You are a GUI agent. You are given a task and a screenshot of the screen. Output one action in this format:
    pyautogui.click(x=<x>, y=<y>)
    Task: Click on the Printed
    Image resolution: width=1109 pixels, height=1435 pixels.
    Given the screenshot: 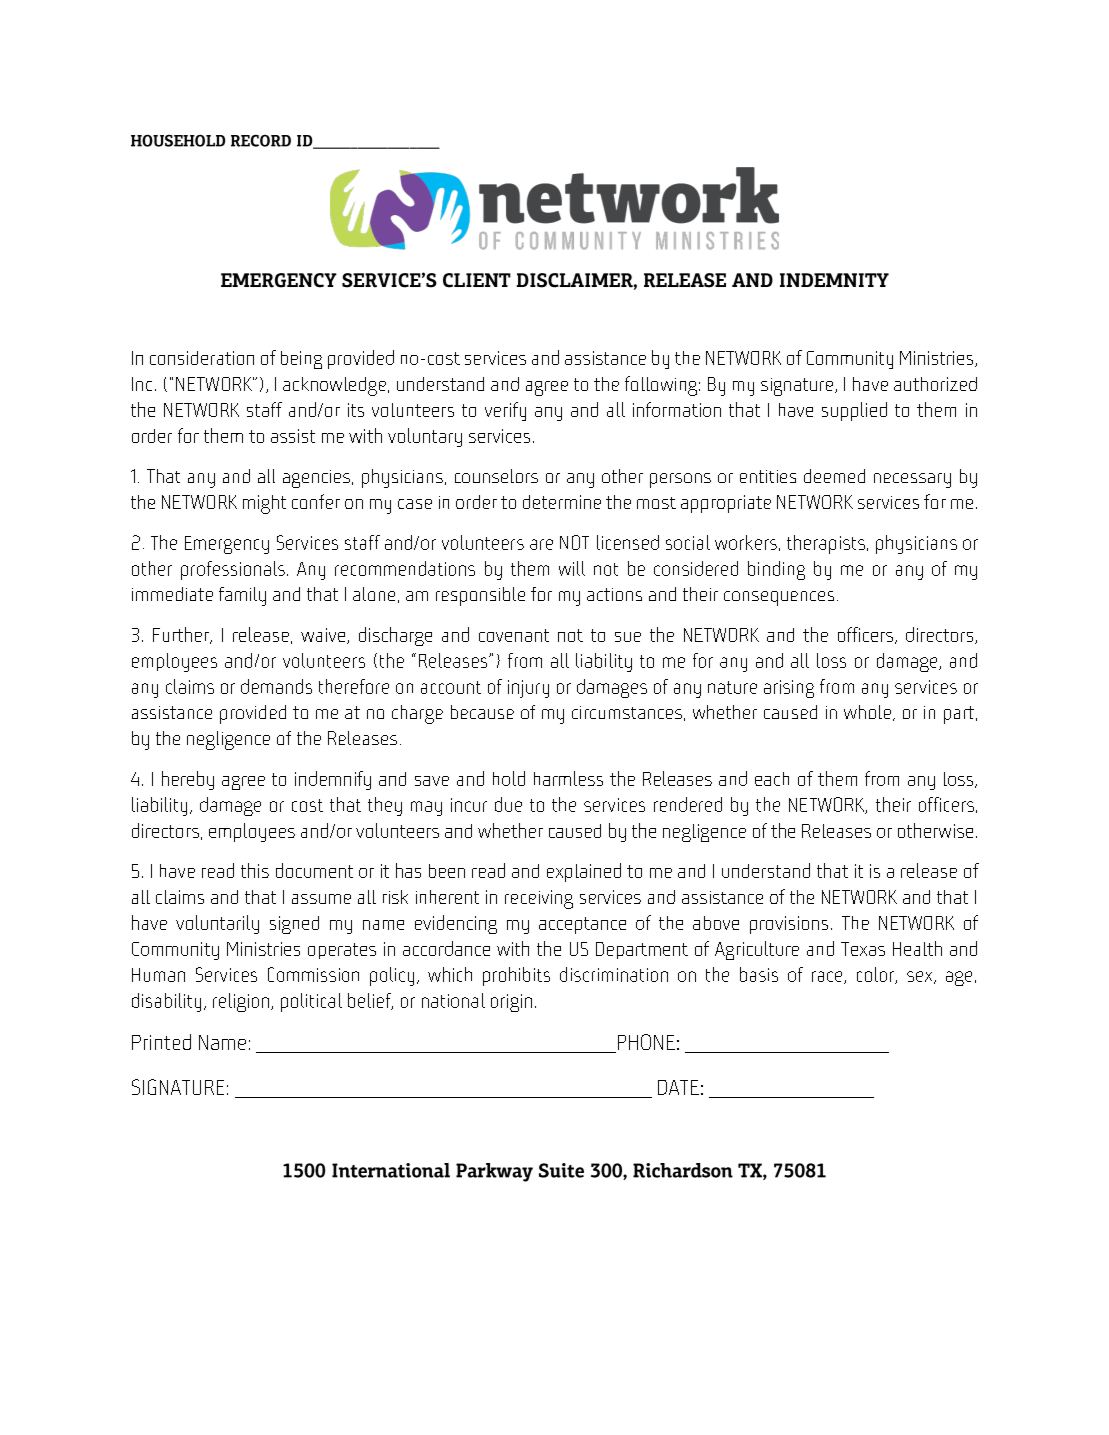 What is the action you would take?
    pyautogui.click(x=161, y=1042)
